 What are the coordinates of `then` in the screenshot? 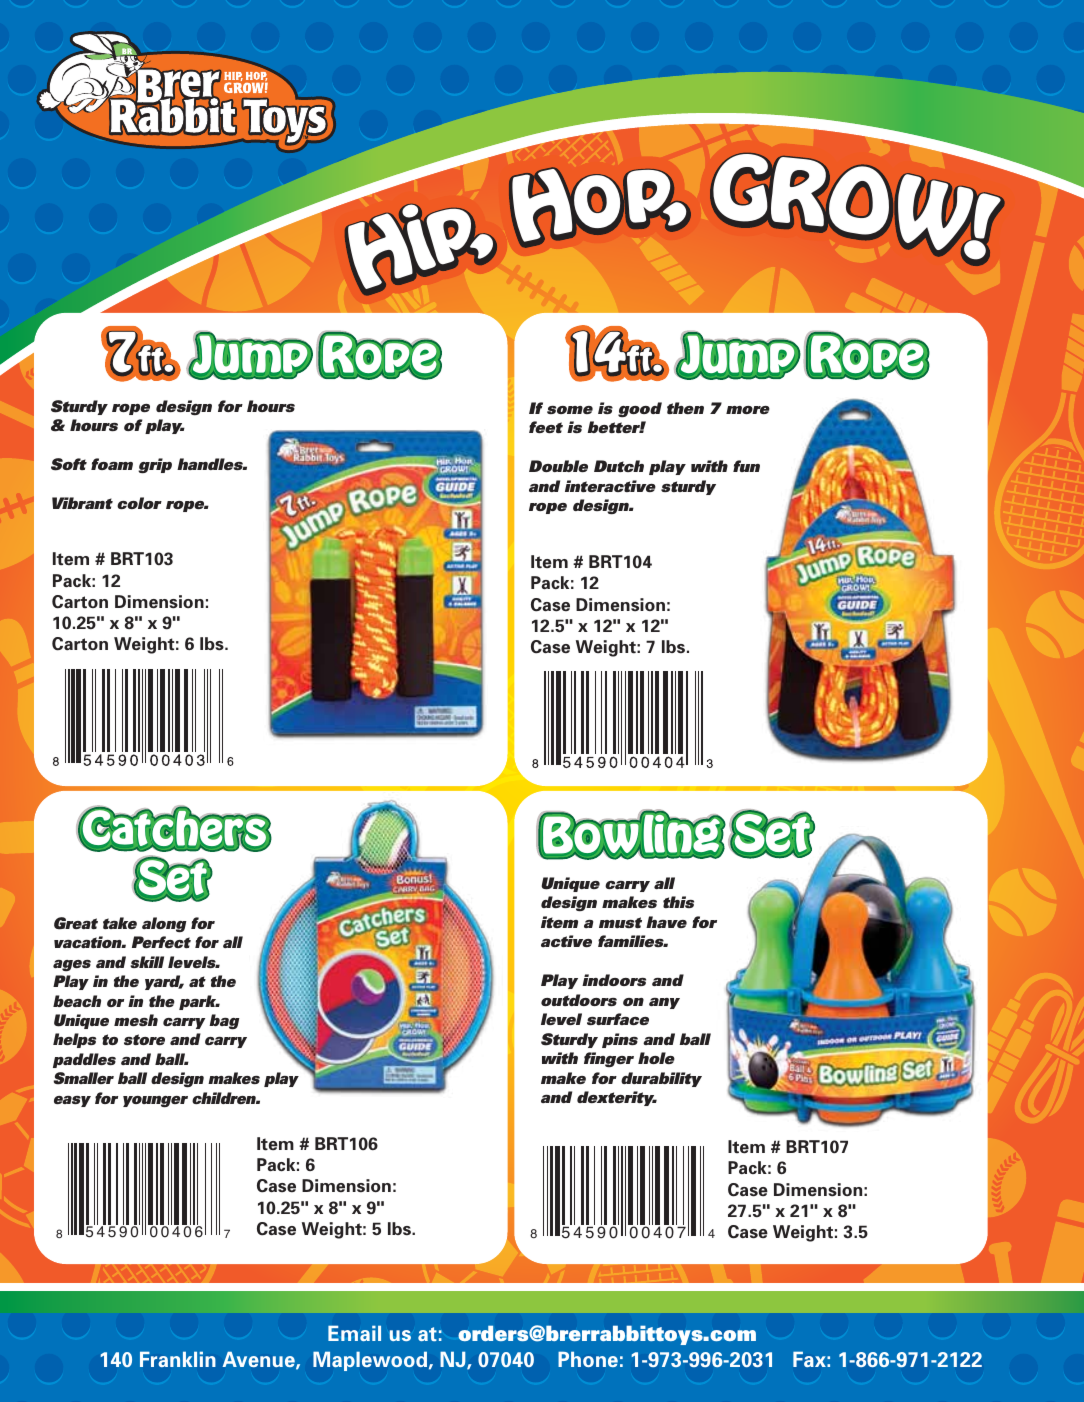 It's located at (685, 408).
